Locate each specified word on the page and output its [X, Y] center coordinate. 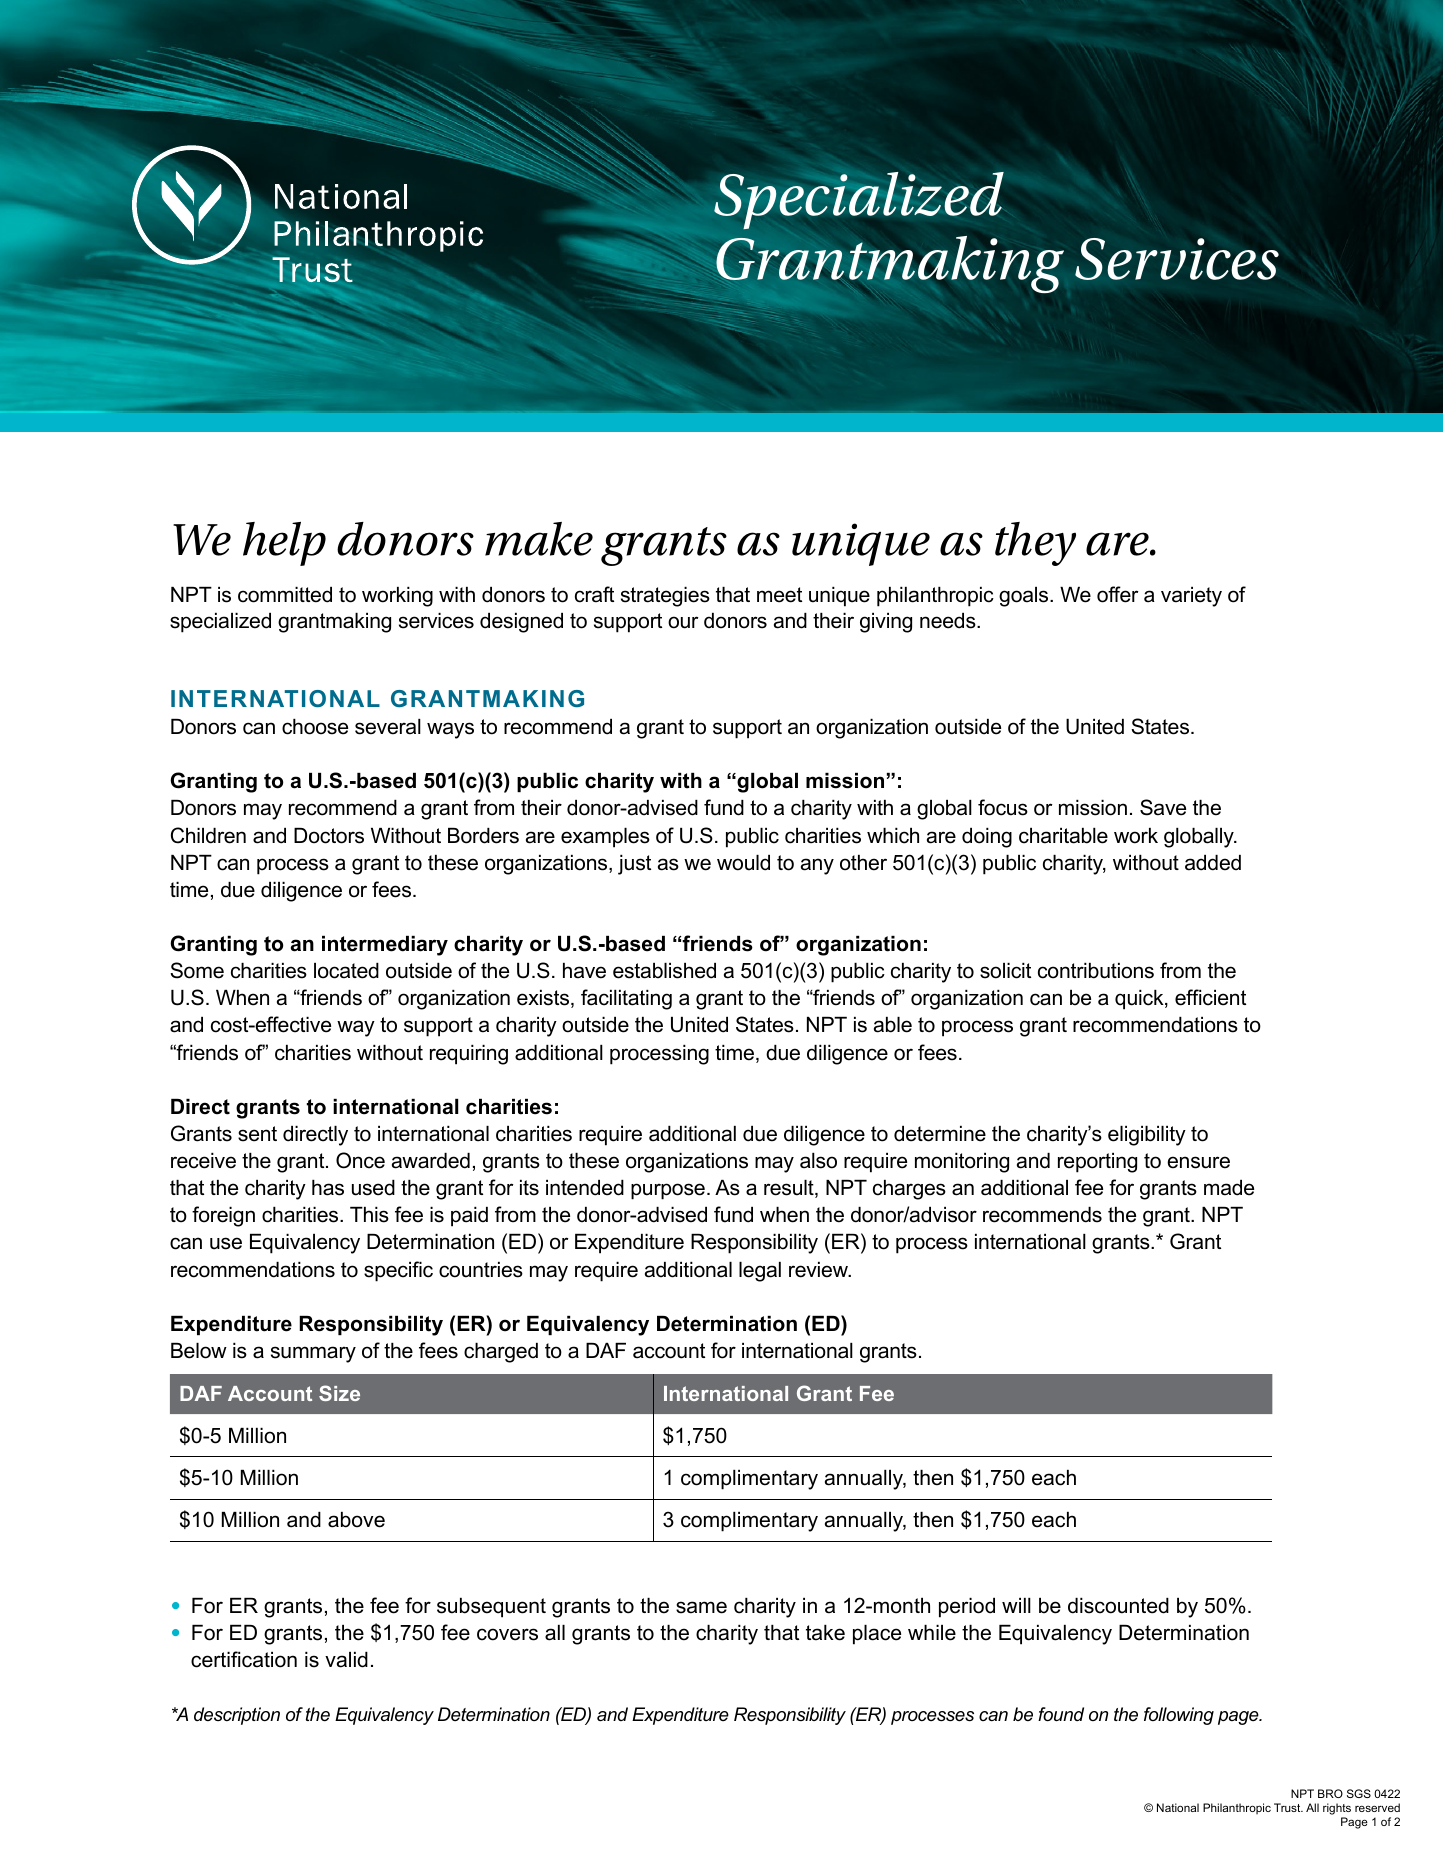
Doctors [329, 836]
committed [285, 595]
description [237, 1716]
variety [1191, 597]
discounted [1118, 1606]
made [1229, 1188]
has [328, 1188]
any [817, 866]
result [790, 1189]
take [825, 1633]
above [356, 1520]
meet [779, 595]
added [1213, 863]
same [701, 1607]
